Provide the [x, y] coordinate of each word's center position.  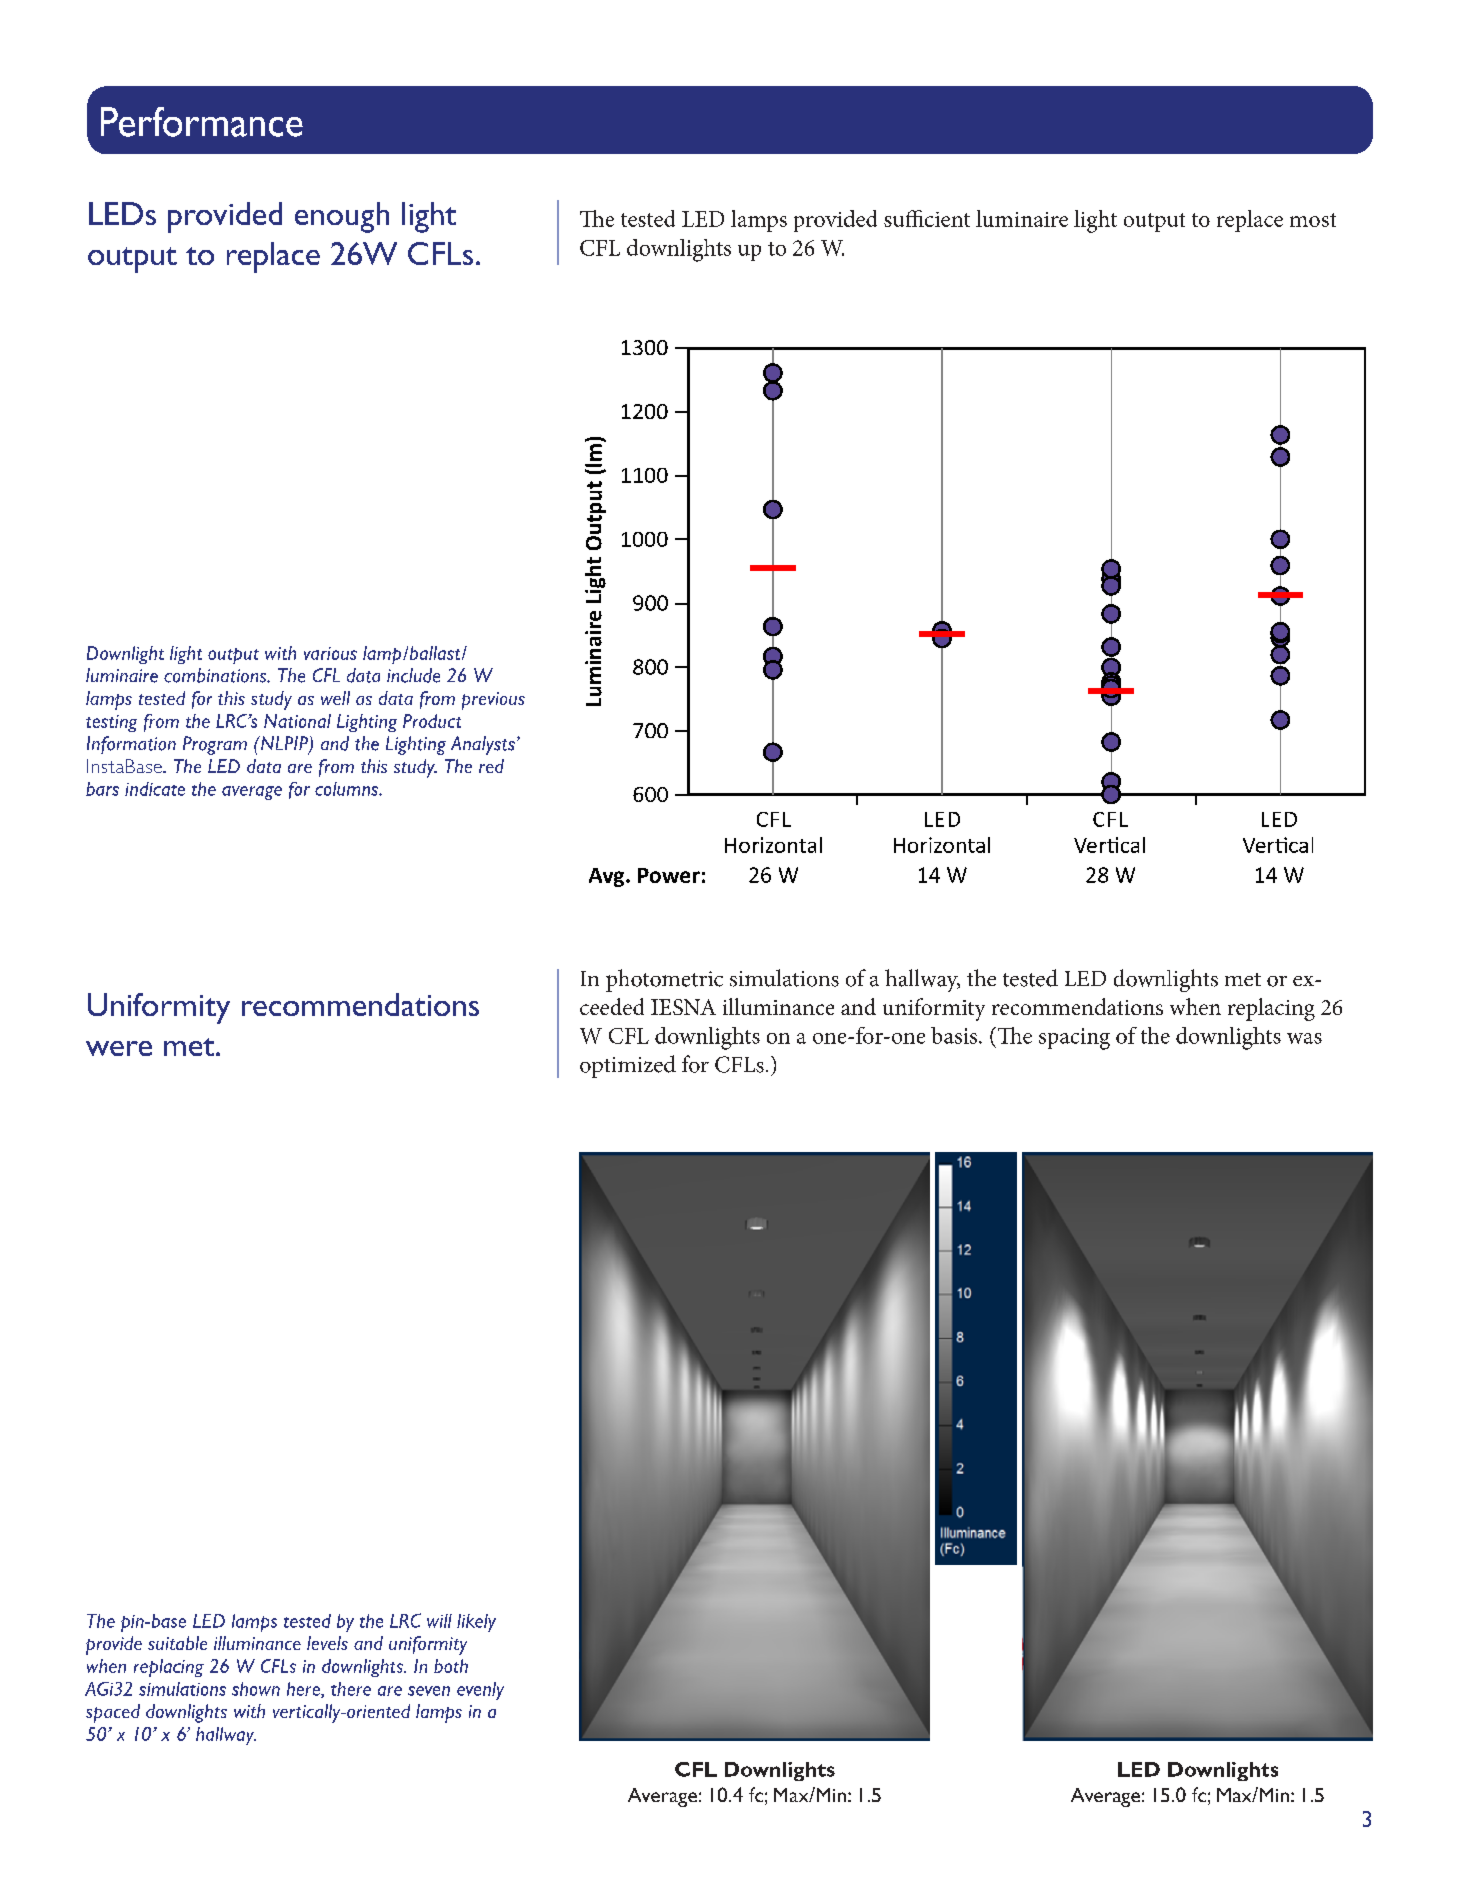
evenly [480, 1691]
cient [947, 219]
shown [256, 1689]
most [1313, 220]
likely [476, 1623]
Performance [202, 122]
